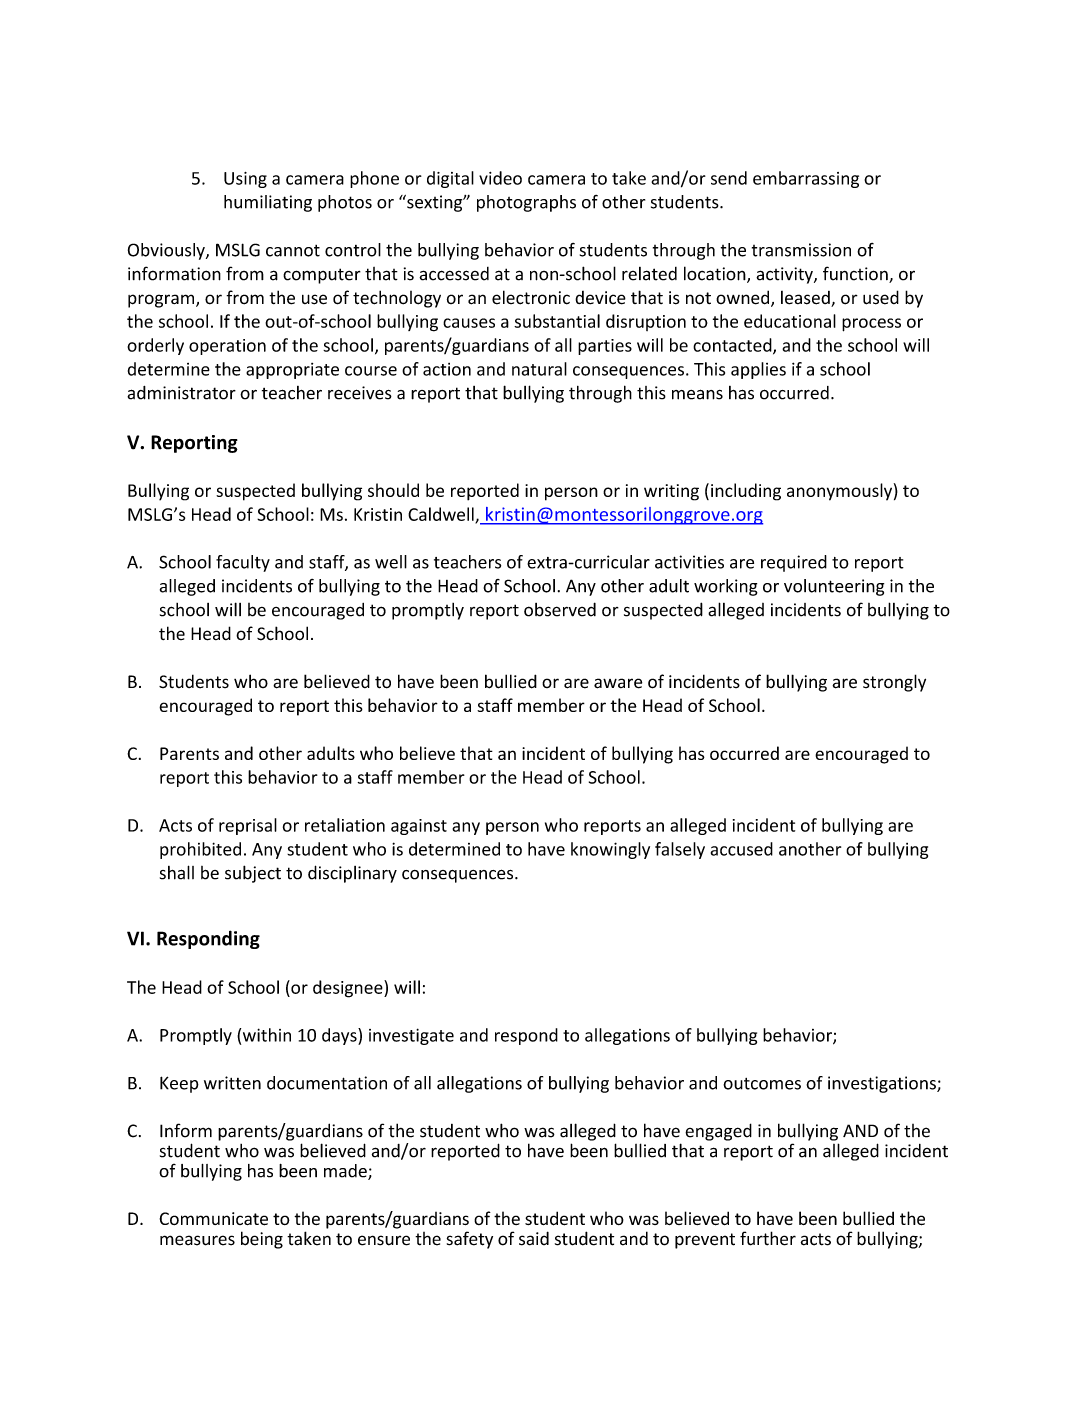 This page has width=1088, height=1408. Describe the element at coordinates (248, 826) in the page. I see `reprisal` at that location.
